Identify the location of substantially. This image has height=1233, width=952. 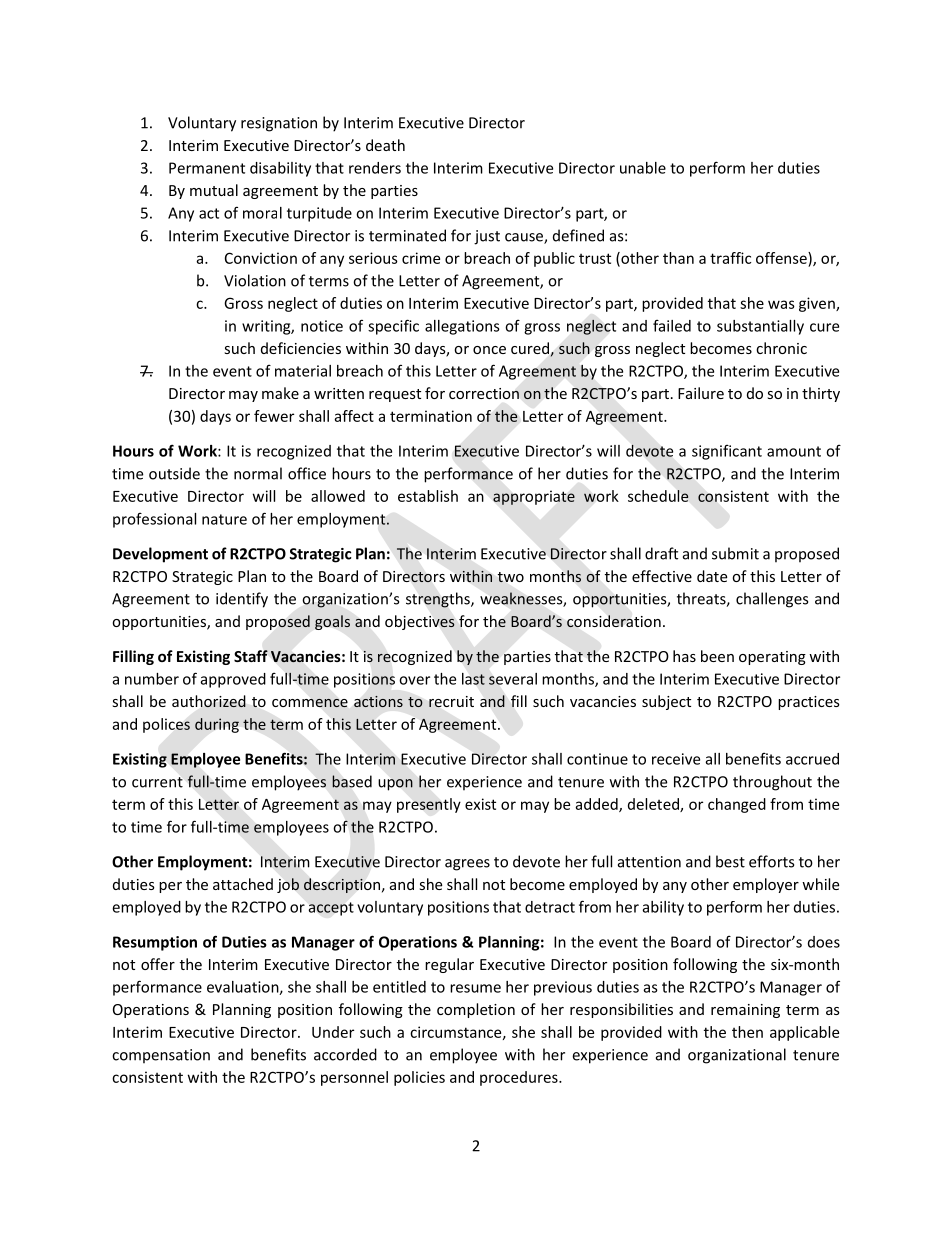
(760, 327).
